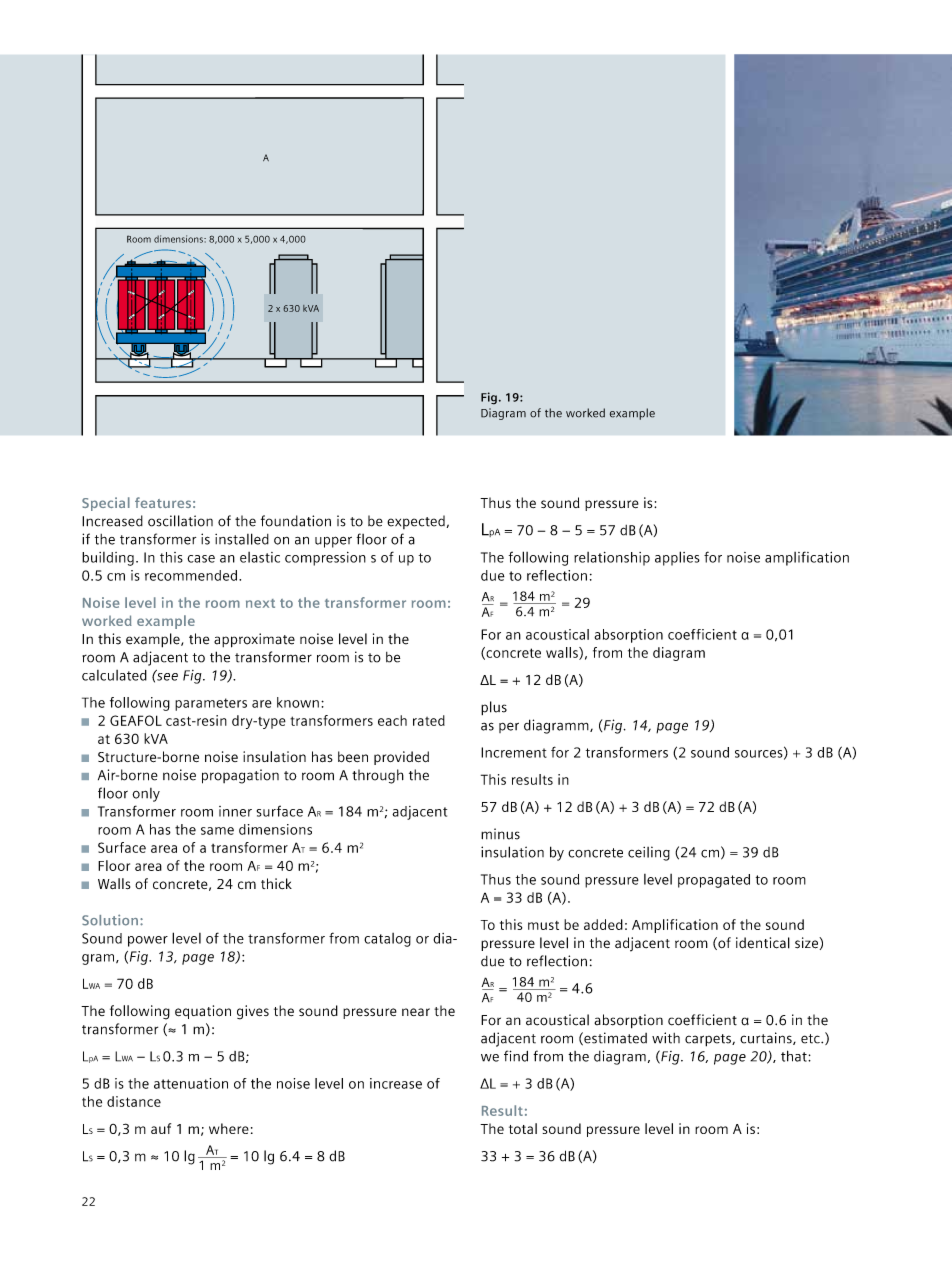  What do you see at coordinates (500, 834) in the image?
I see `minus` at bounding box center [500, 834].
